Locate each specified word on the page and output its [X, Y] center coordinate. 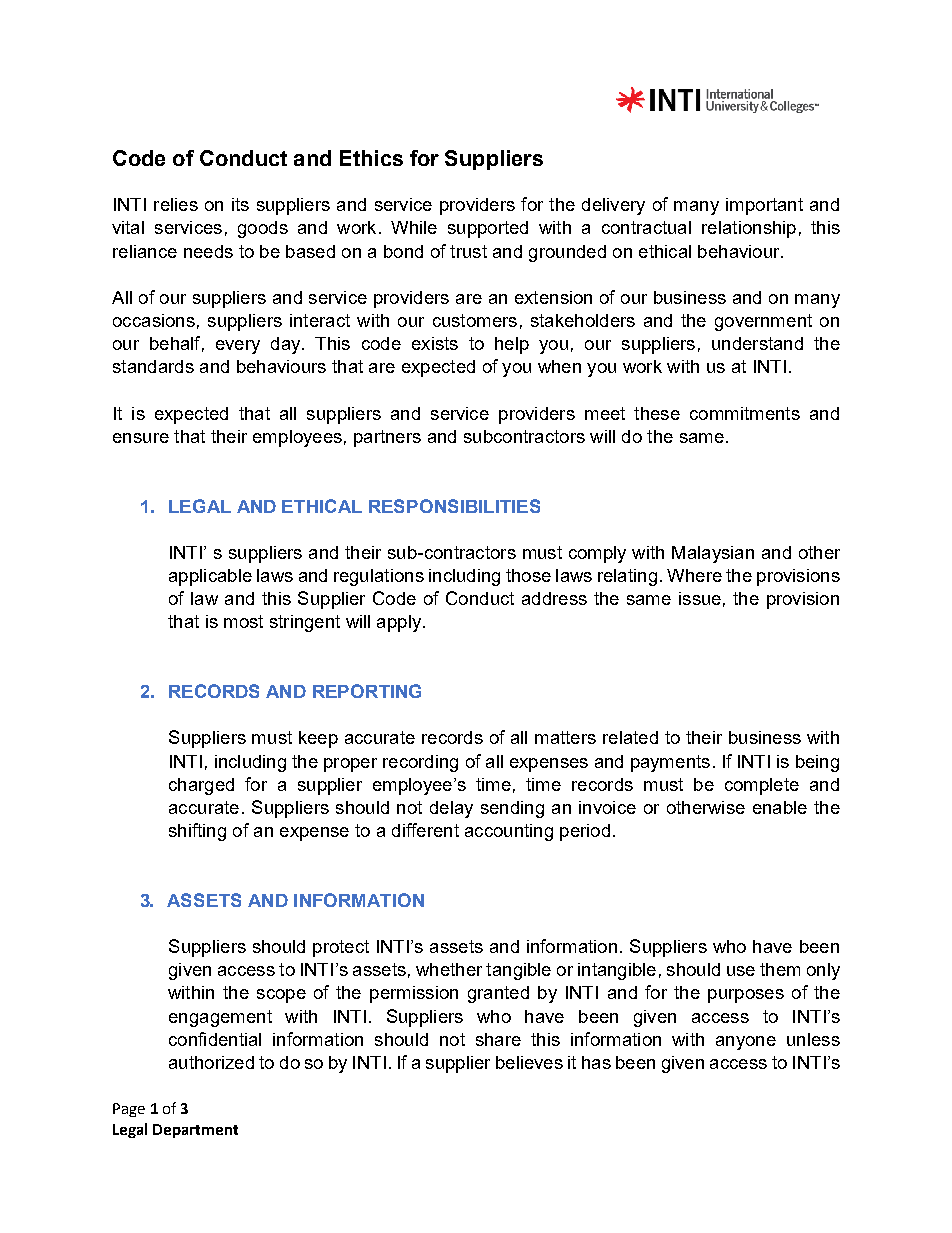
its [240, 204]
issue [700, 598]
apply [400, 623]
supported [488, 229]
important [764, 206]
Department [195, 1131]
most [243, 621]
